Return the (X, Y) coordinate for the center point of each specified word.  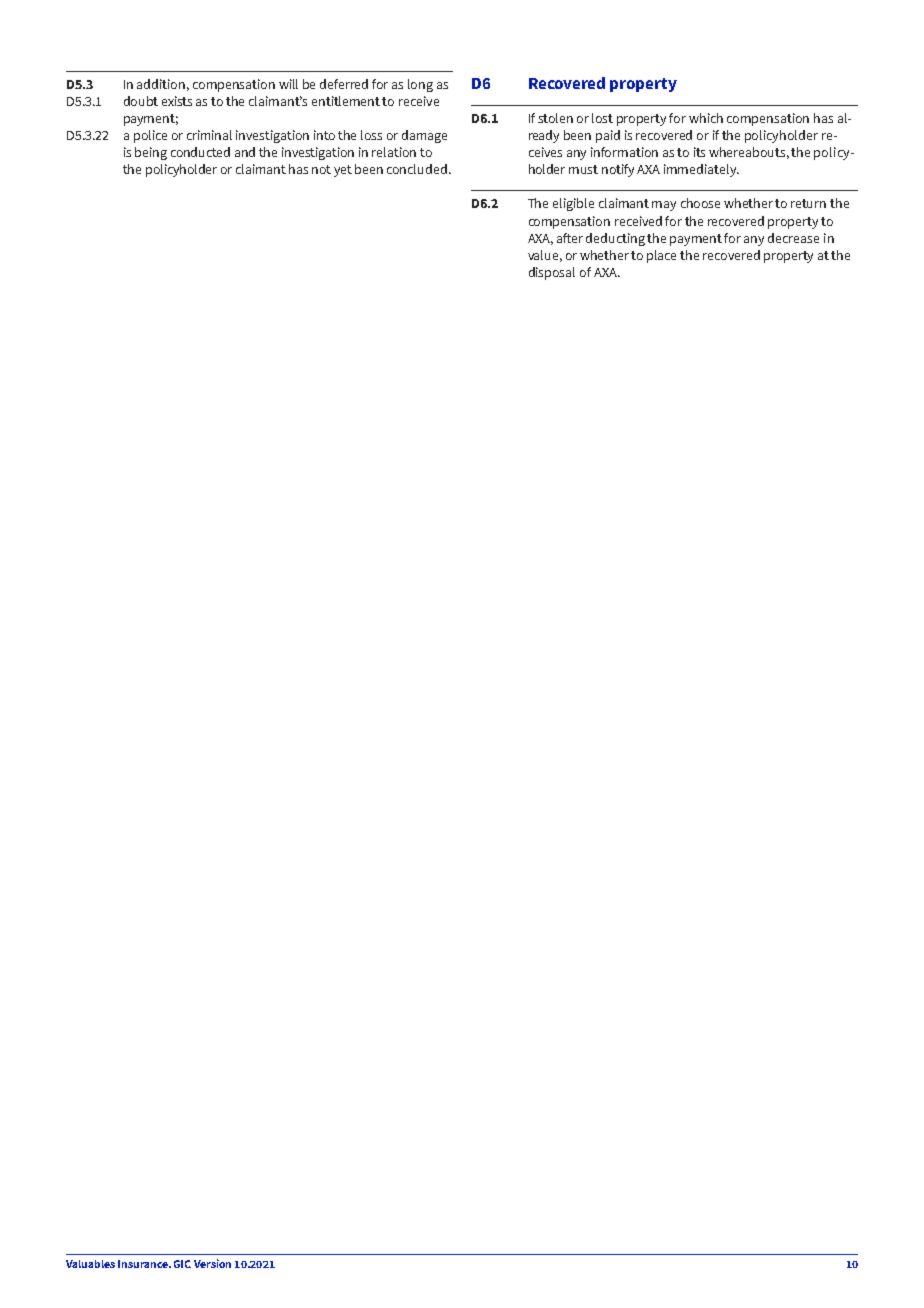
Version (212, 1263)
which (706, 118)
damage (424, 136)
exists (177, 101)
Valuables (90, 1264)
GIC (182, 1264)
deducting (617, 239)
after (570, 238)
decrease (793, 238)
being (151, 153)
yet (343, 171)
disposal (552, 273)
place (661, 256)
